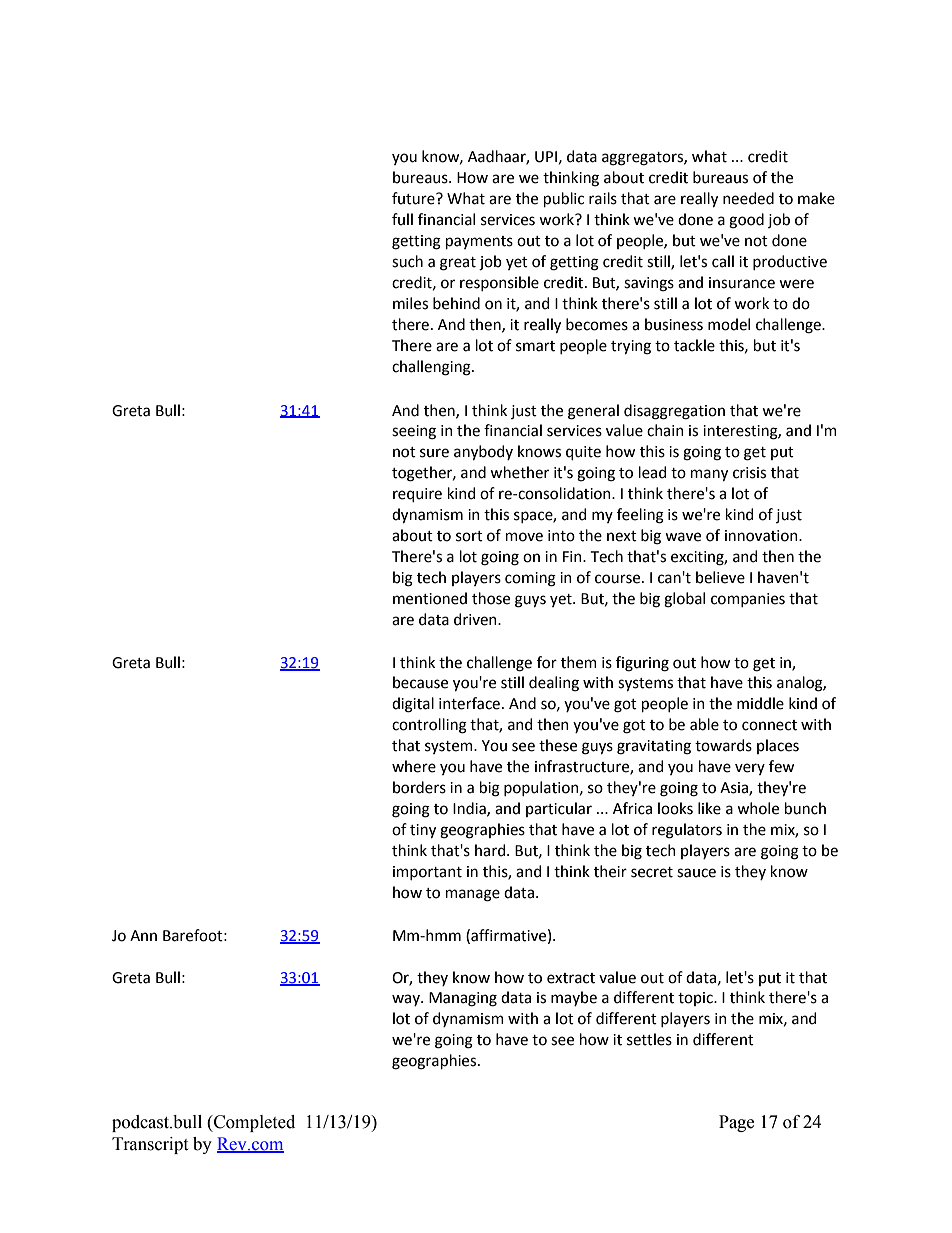 Image resolution: width=952 pixels, height=1233 pixels. What do you see at coordinates (748, 198) in the document?
I see `needed` at bounding box center [748, 198].
